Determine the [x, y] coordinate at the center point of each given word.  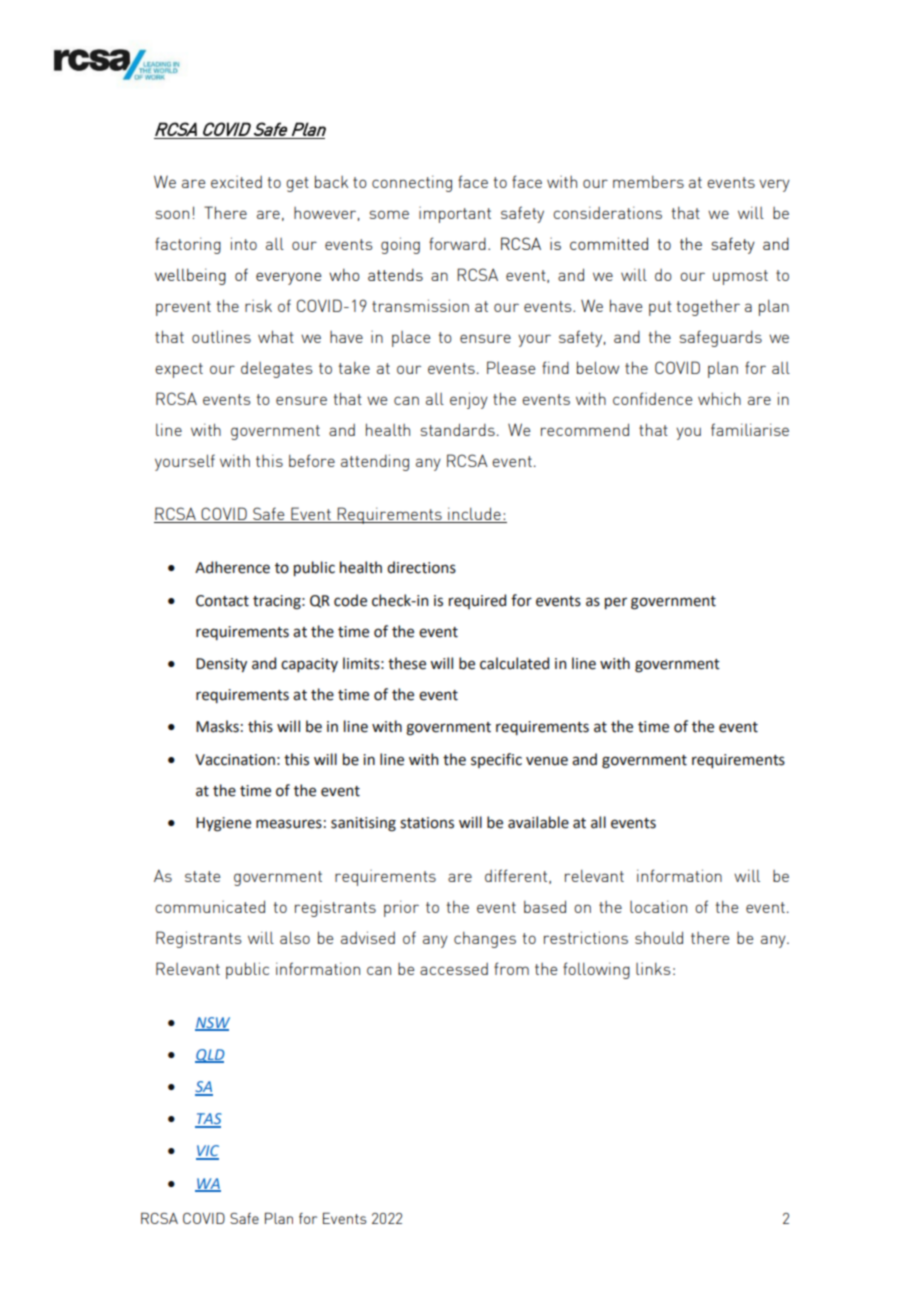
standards [457, 429]
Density [221, 665]
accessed [454, 969]
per [616, 603]
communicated [210, 906]
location [658, 906]
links [653, 969]
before [312, 460]
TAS [208, 1120]
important [455, 215]
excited [236, 182]
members [648, 182]
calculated [514, 663]
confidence [652, 398]
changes [485, 940]
